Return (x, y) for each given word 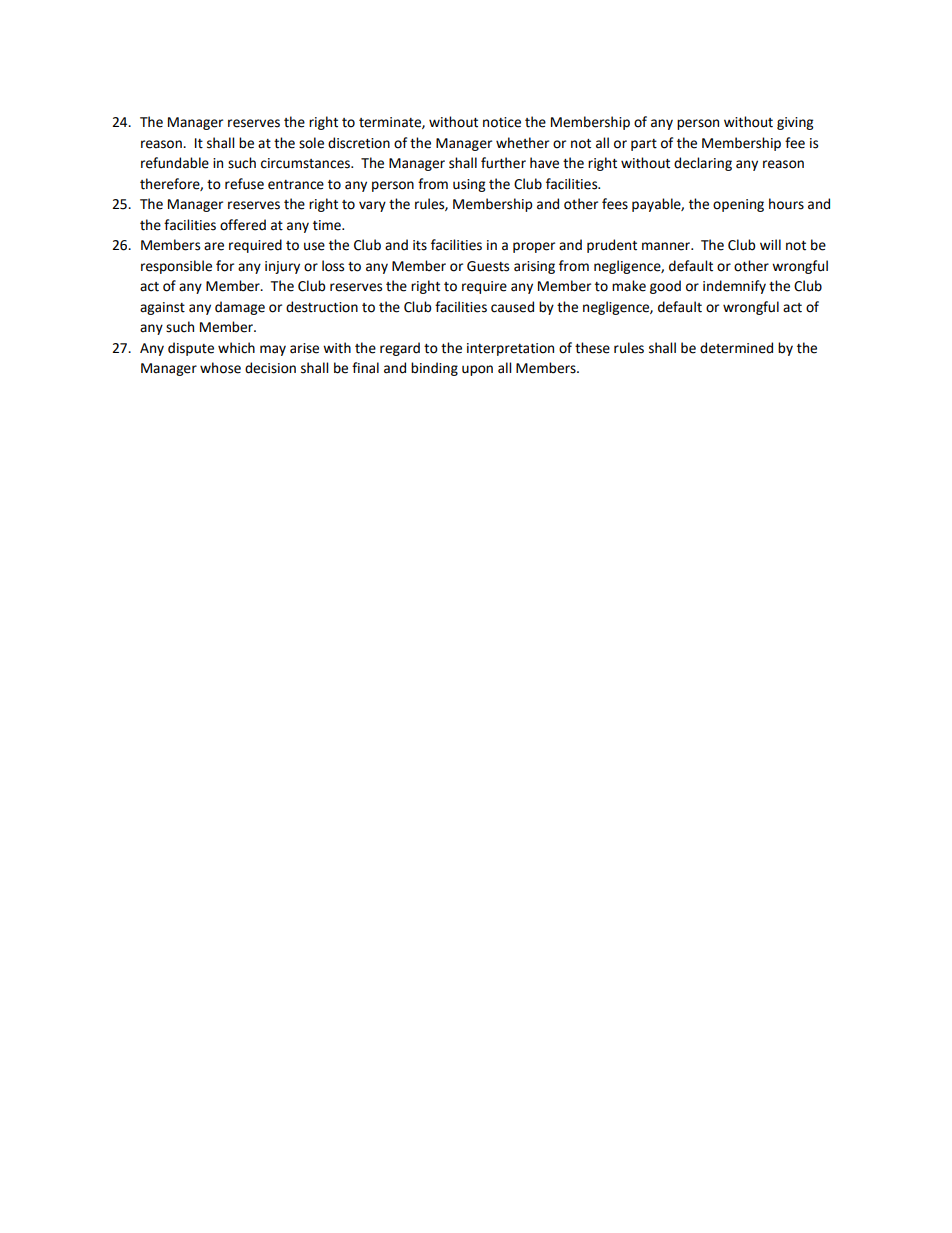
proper (534, 247)
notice (502, 122)
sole (311, 143)
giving (795, 123)
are (214, 246)
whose (220, 368)
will (770, 244)
